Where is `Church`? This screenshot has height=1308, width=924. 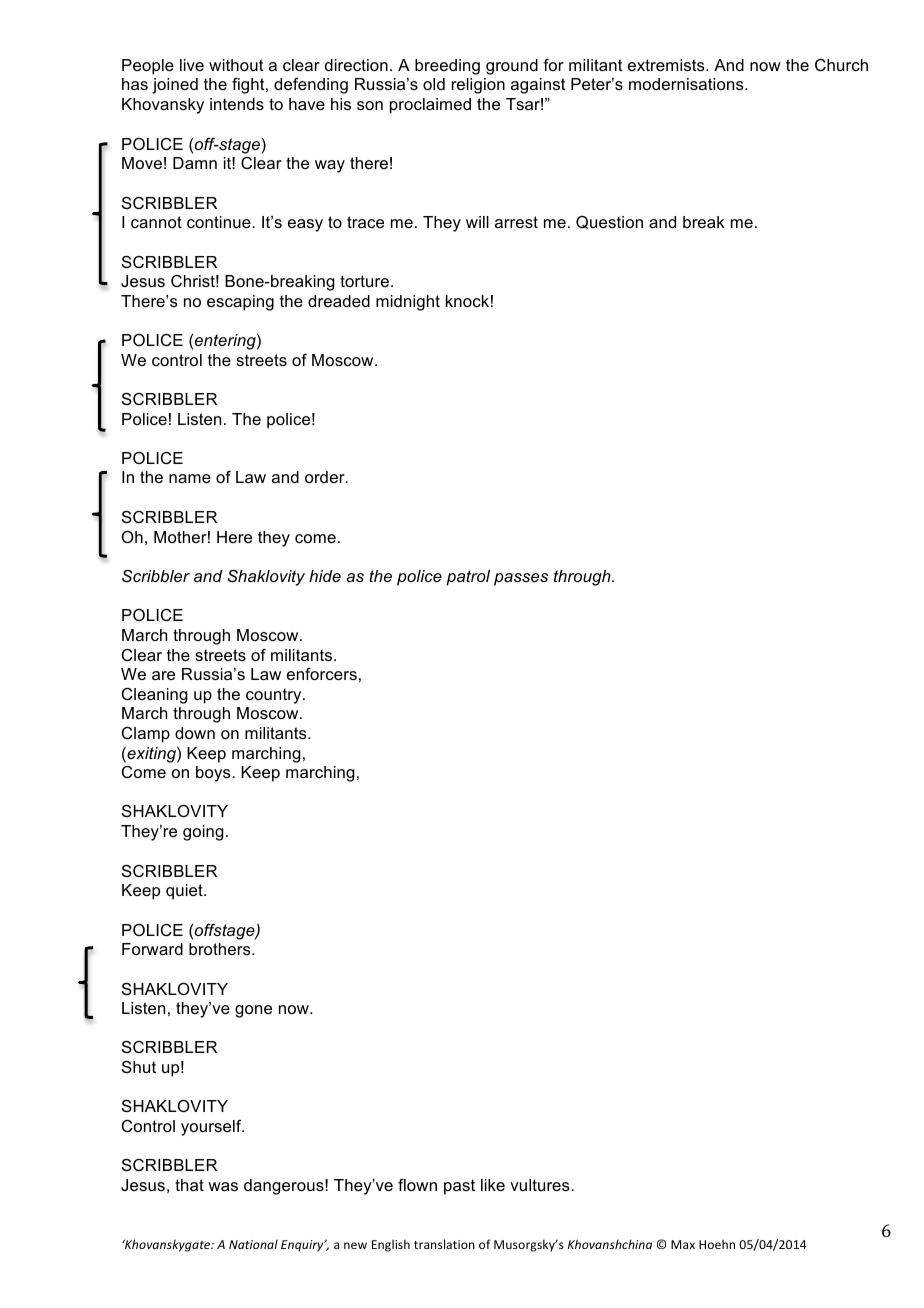
Church is located at coordinates (841, 65).
